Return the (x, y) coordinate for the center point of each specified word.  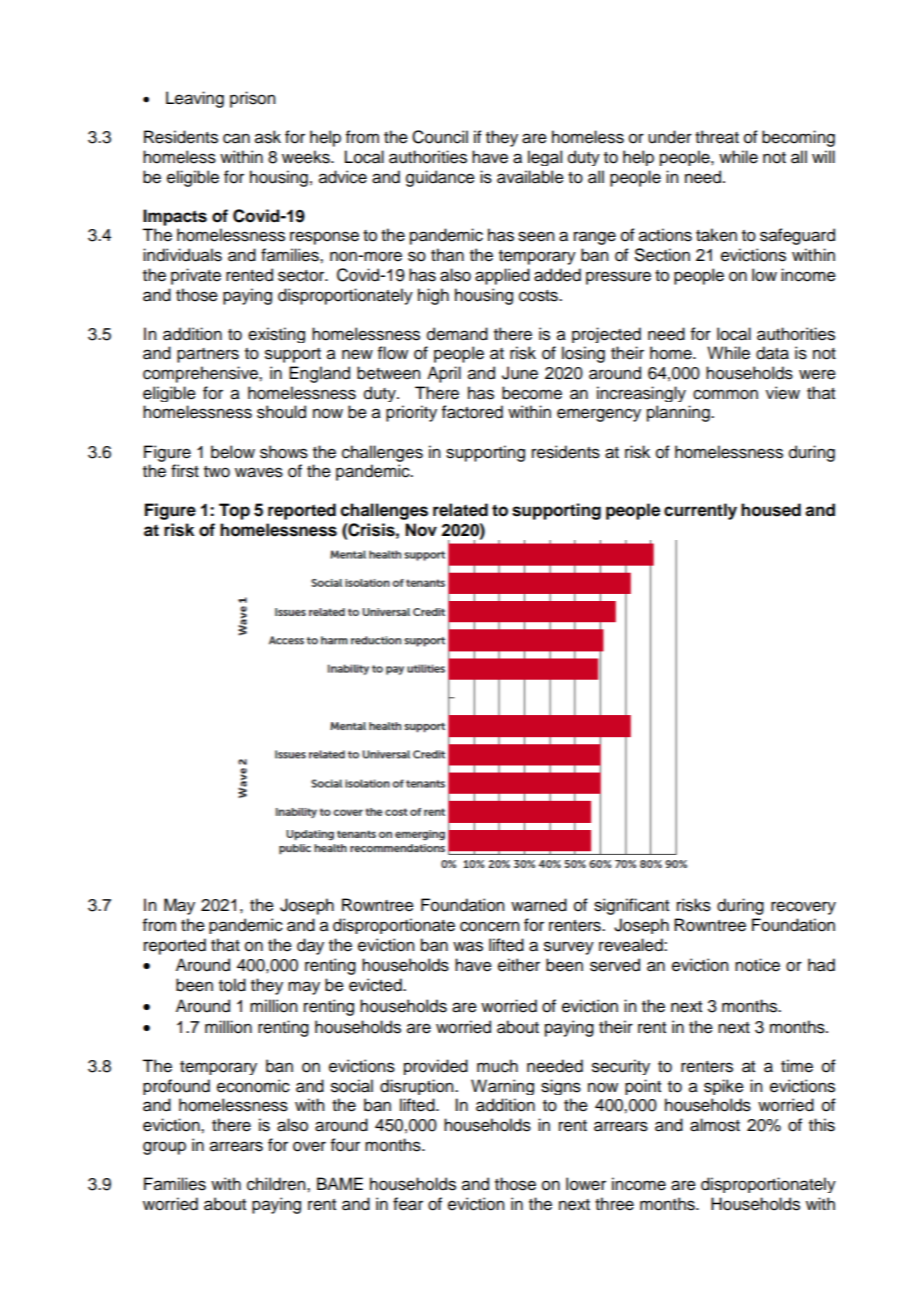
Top (234, 511)
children (277, 1184)
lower (586, 1184)
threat (717, 137)
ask (268, 137)
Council (440, 137)
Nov (421, 530)
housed (771, 510)
